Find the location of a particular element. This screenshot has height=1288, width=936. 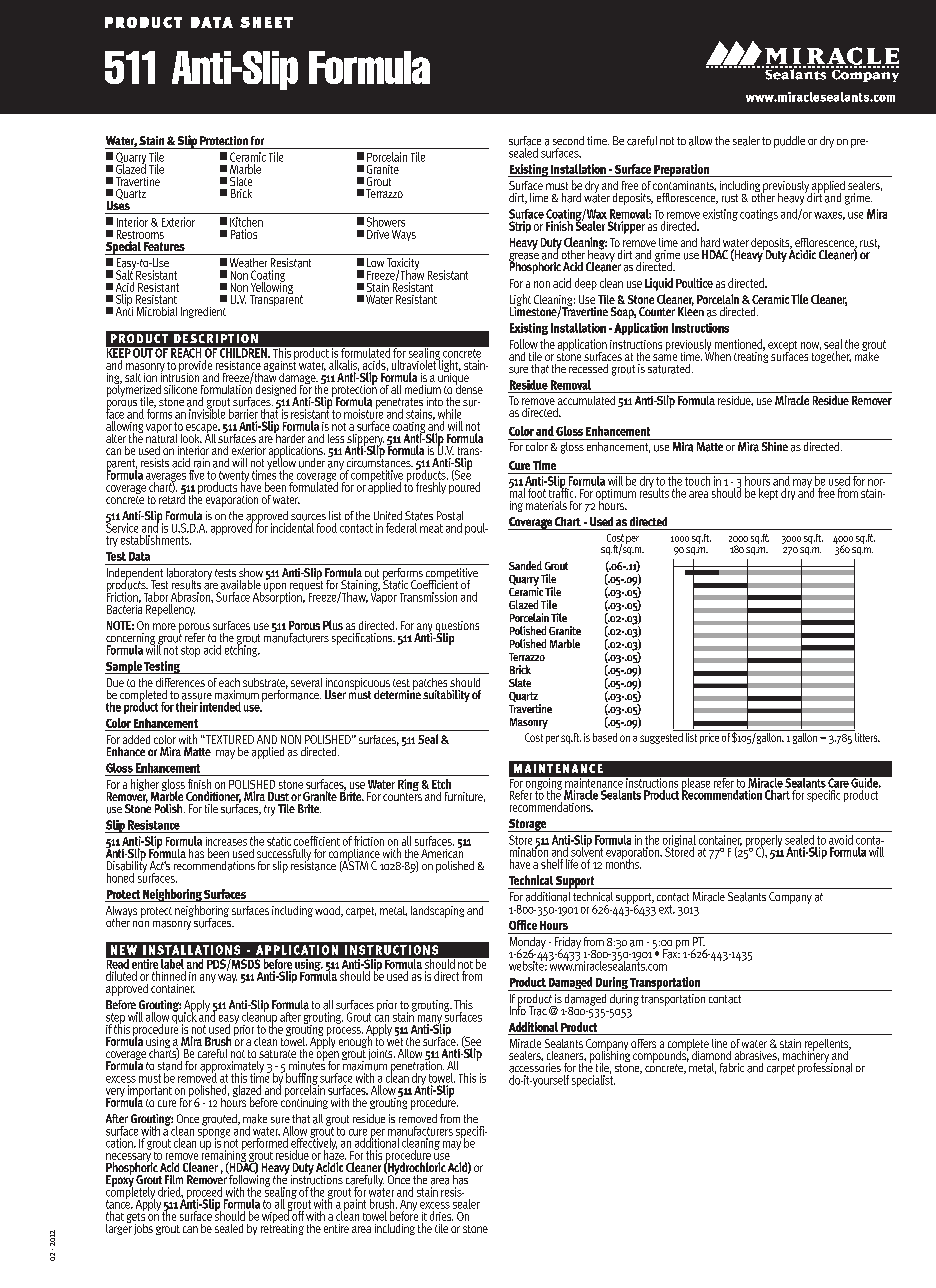

jobs is located at coordinates (143, 1229).
